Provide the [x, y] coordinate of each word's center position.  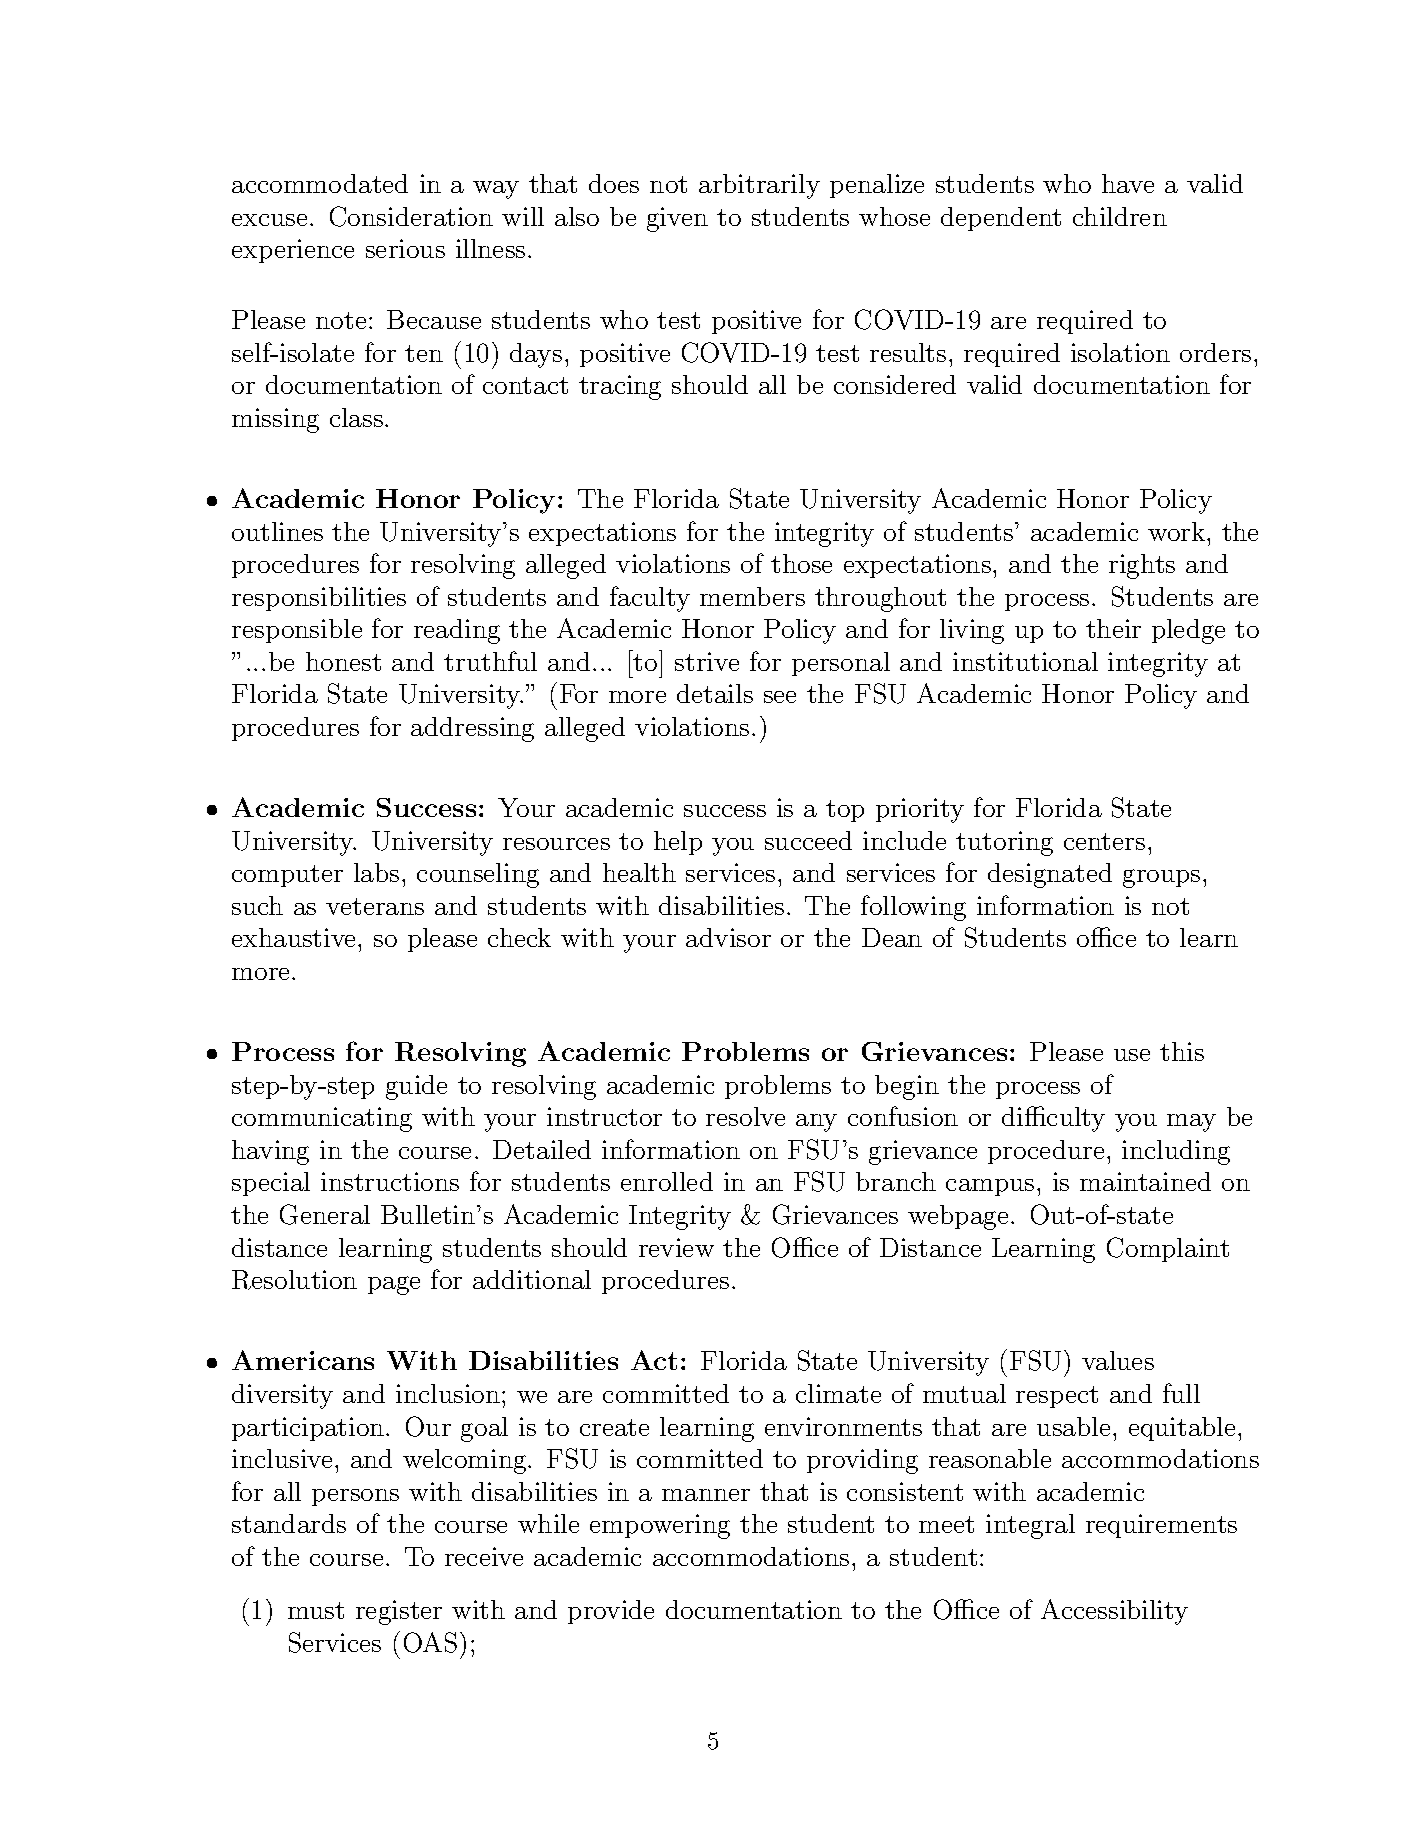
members [752, 596]
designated [1050, 875]
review [676, 1247]
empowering [660, 1526]
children [1120, 216]
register [399, 1612]
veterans [375, 906]
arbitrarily [759, 186]
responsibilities [319, 599]
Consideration [411, 216]
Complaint [1168, 1249]
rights [1142, 566]
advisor [728, 937]
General [325, 1214]
